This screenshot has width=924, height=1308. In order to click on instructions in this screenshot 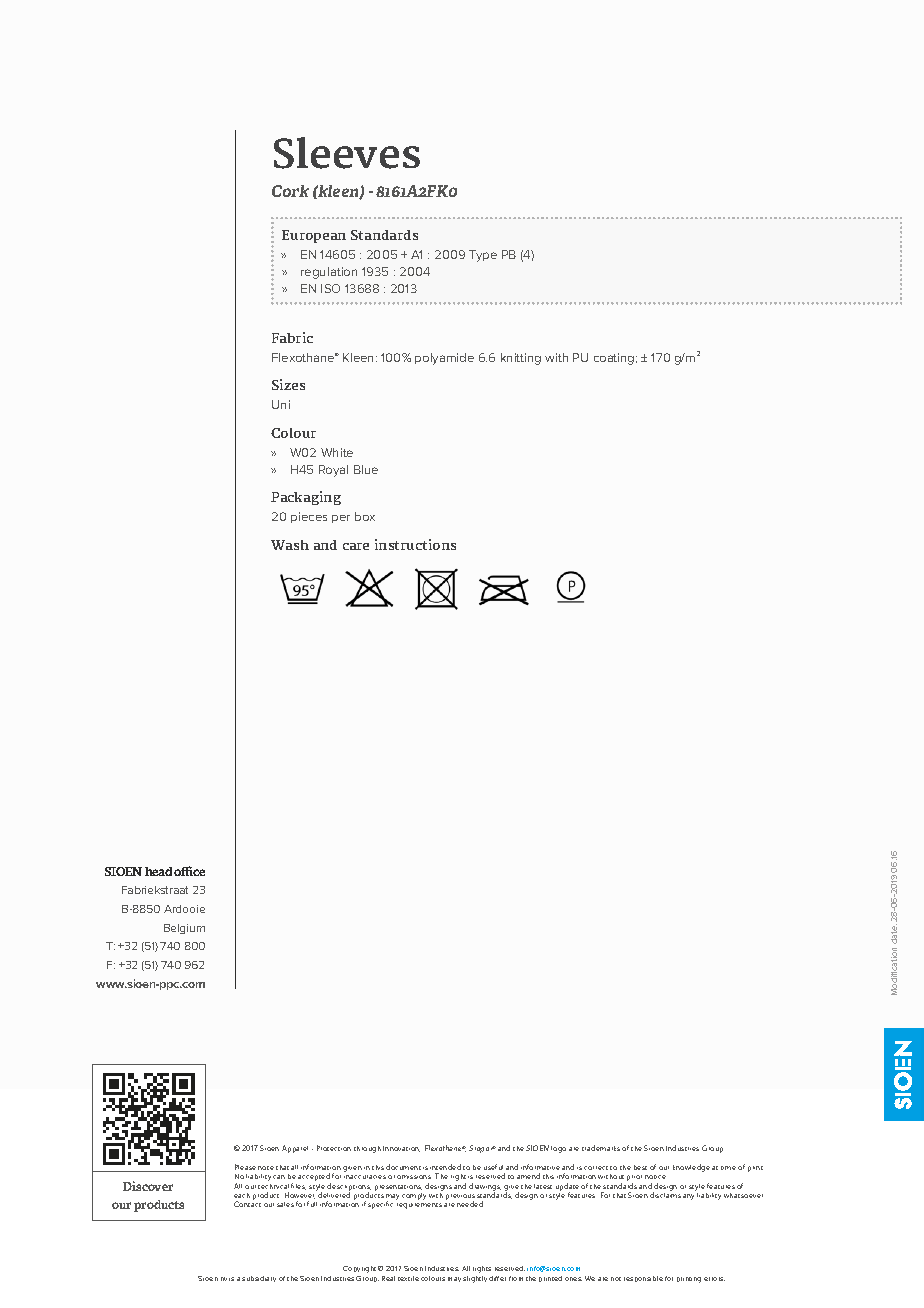, I will do `click(415, 544)`.
